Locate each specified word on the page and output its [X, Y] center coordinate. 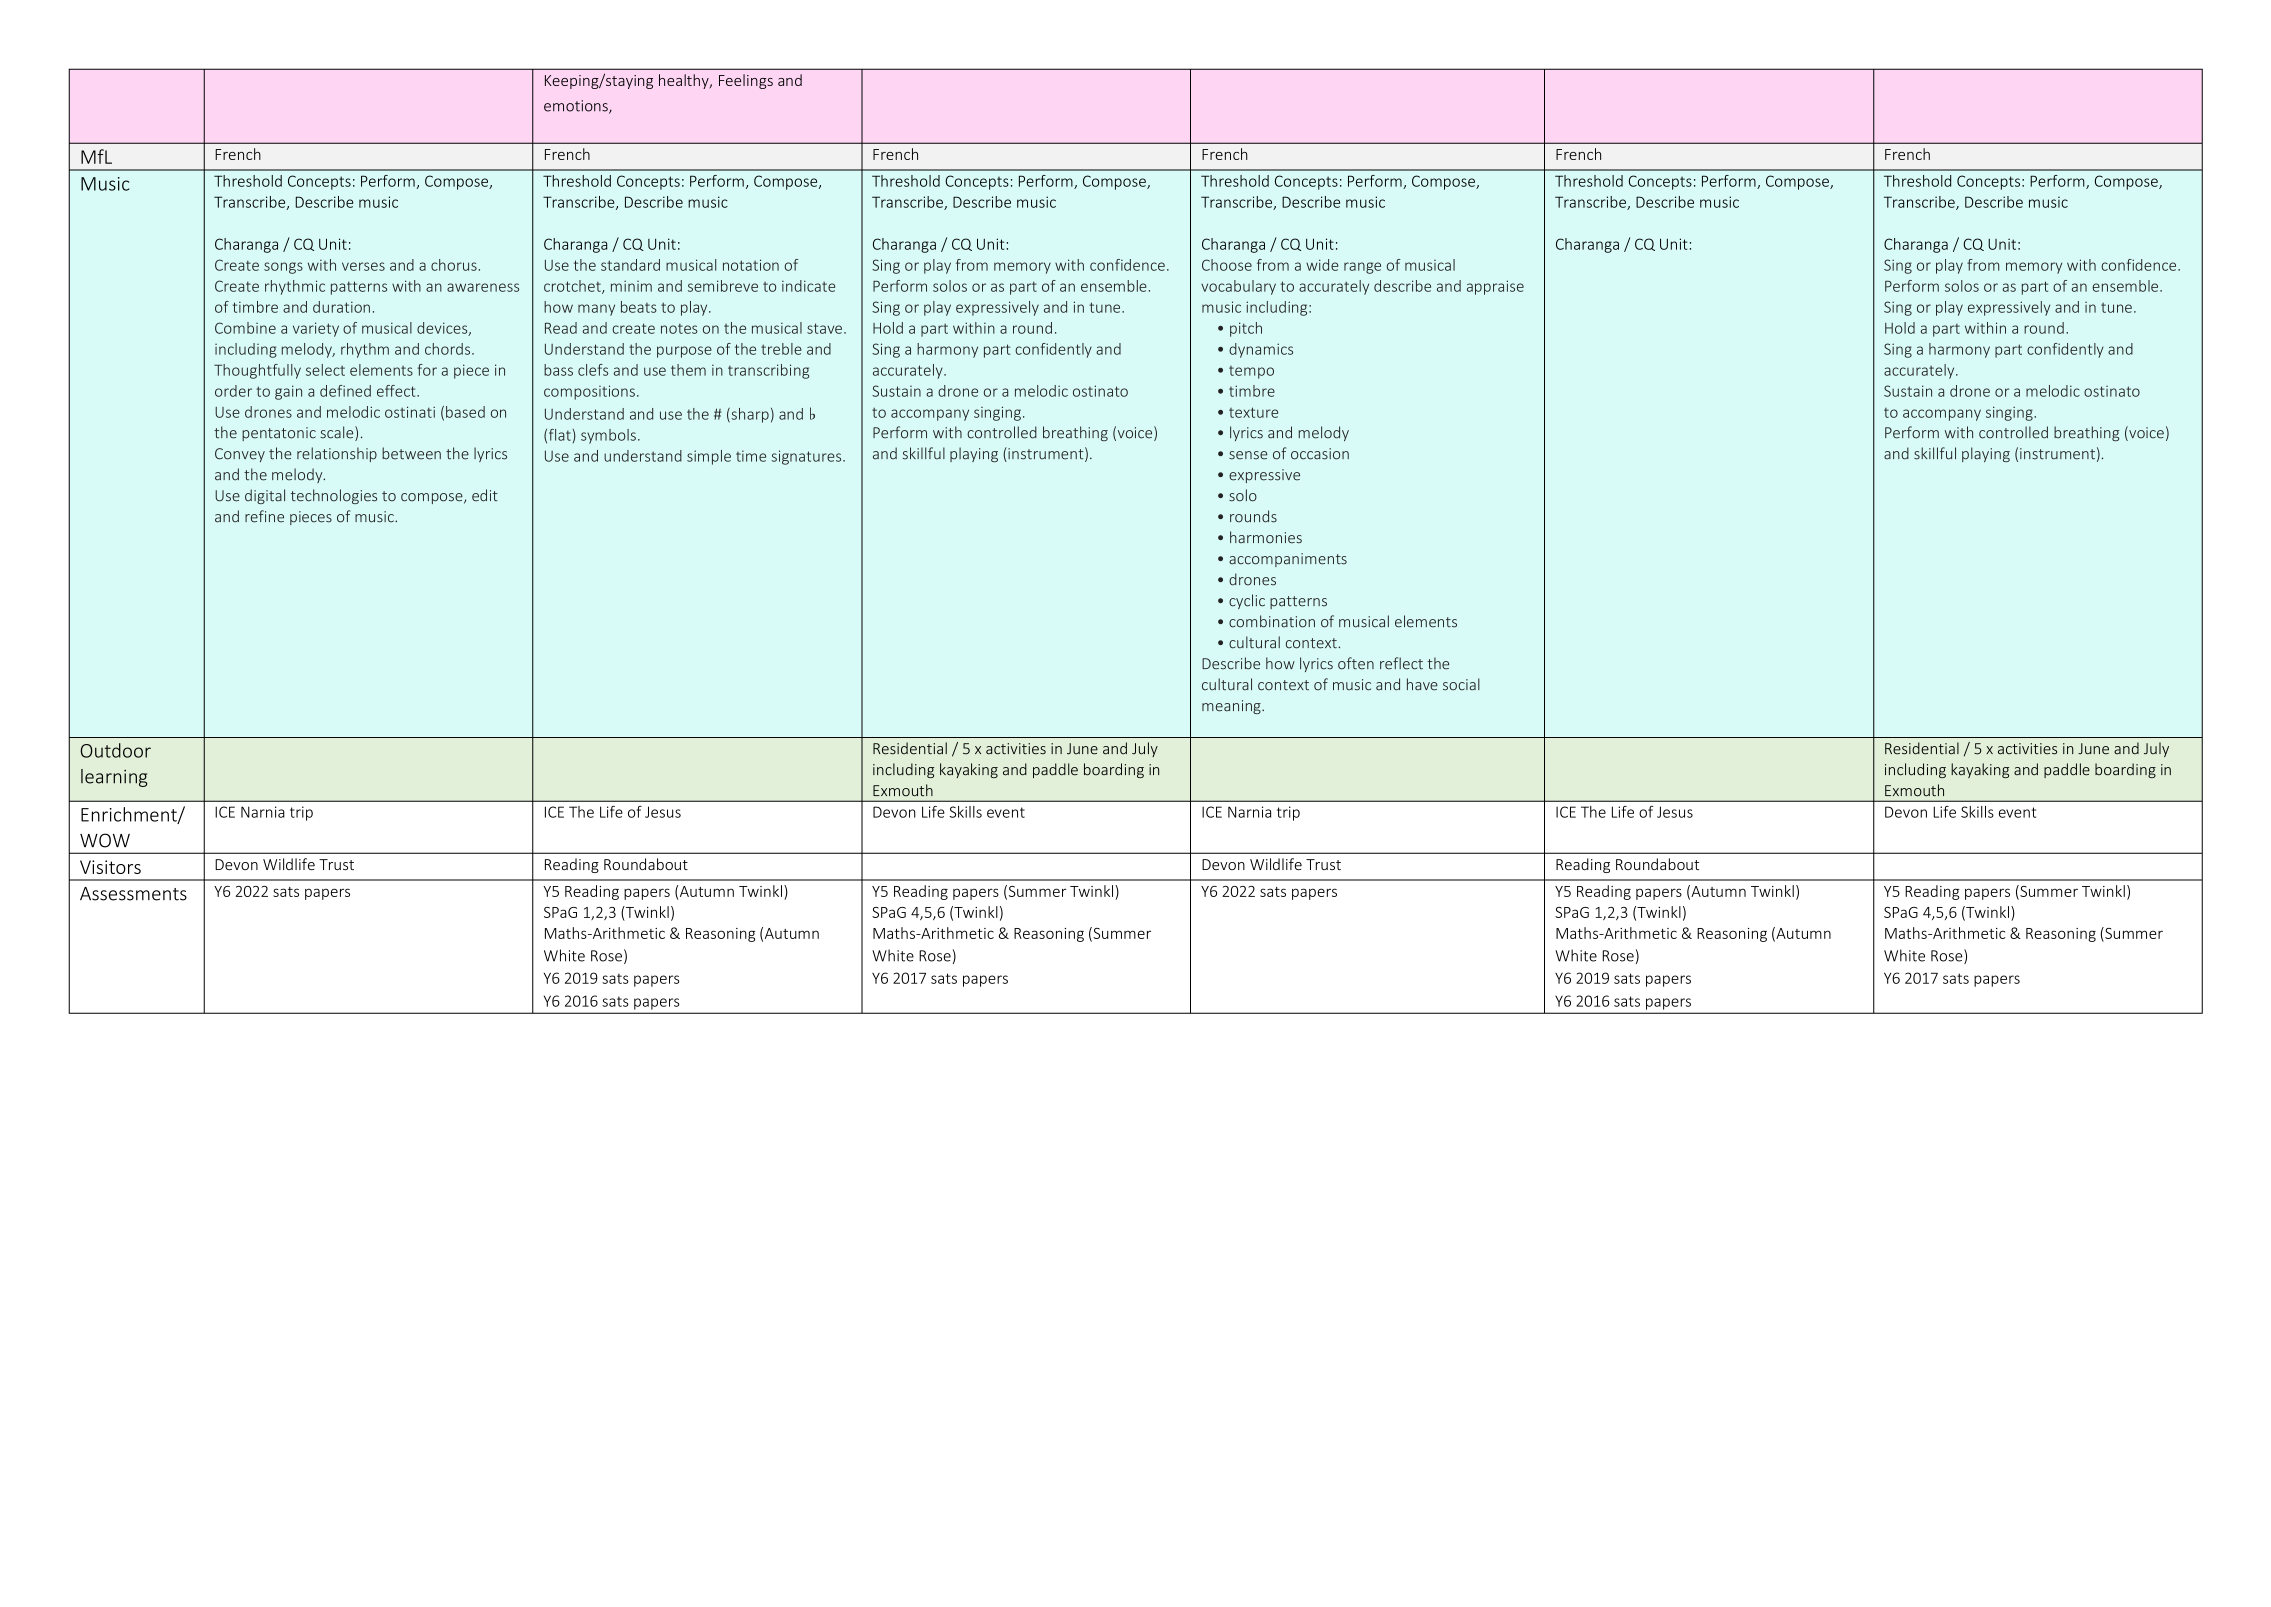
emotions [577, 107]
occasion [1320, 454]
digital [265, 496]
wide [1322, 265]
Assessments [133, 894]
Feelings [746, 81]
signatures [807, 457]
